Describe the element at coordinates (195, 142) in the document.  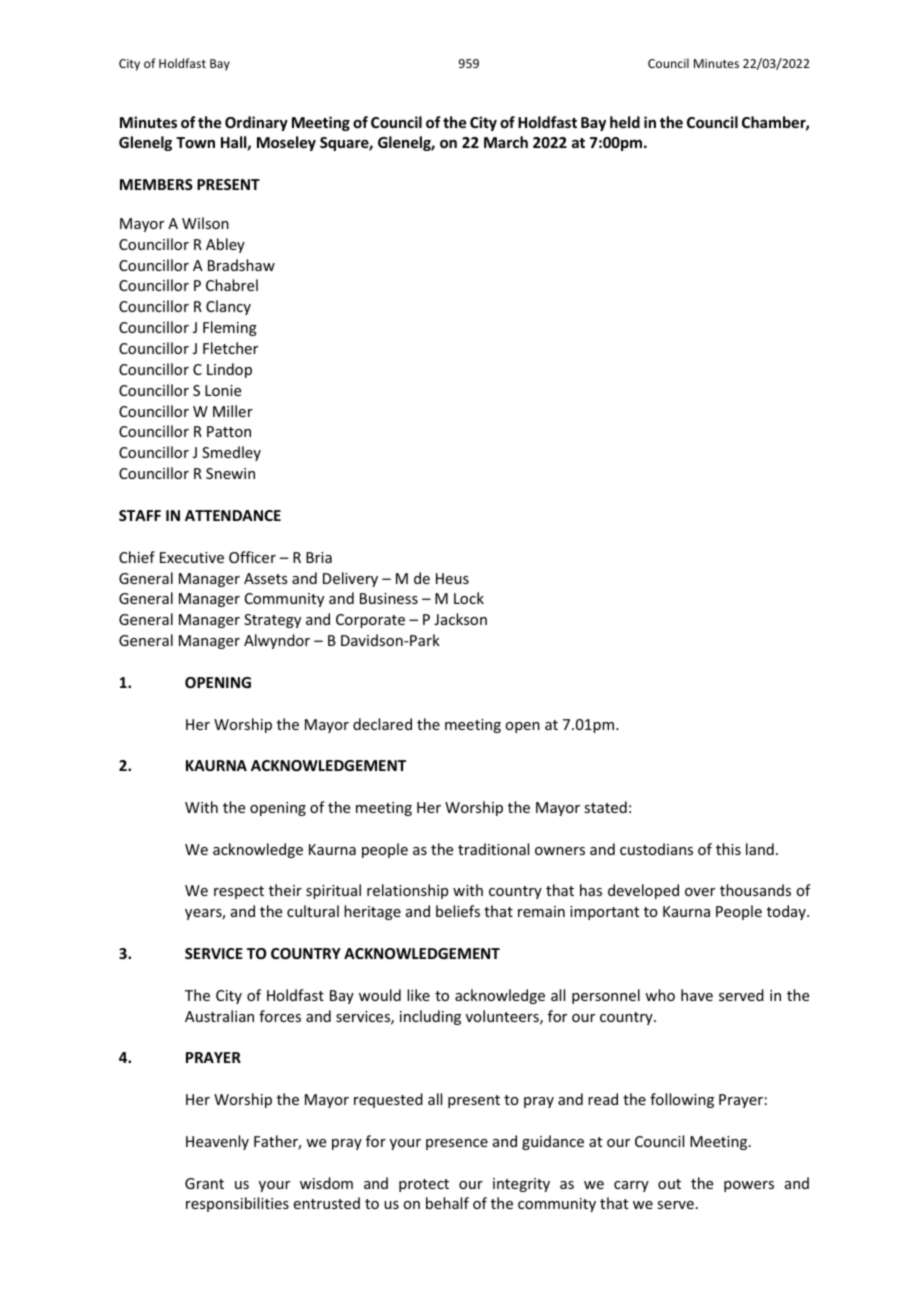
I see `Town` at that location.
